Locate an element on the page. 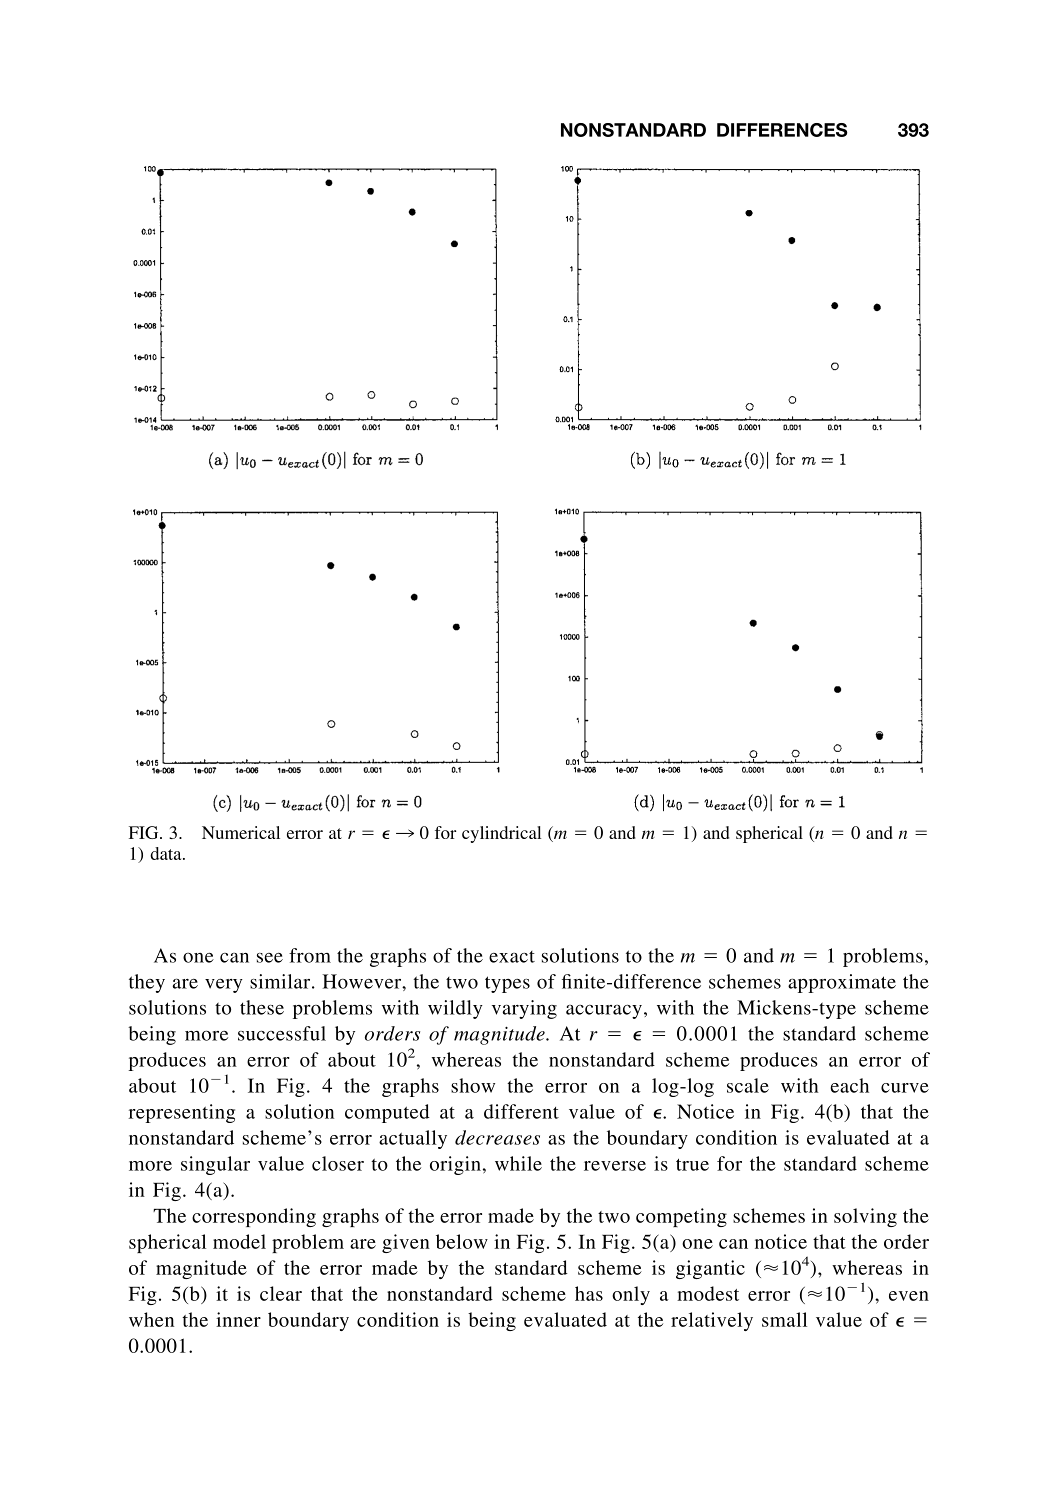  accuracy is located at coordinates (604, 1012).
